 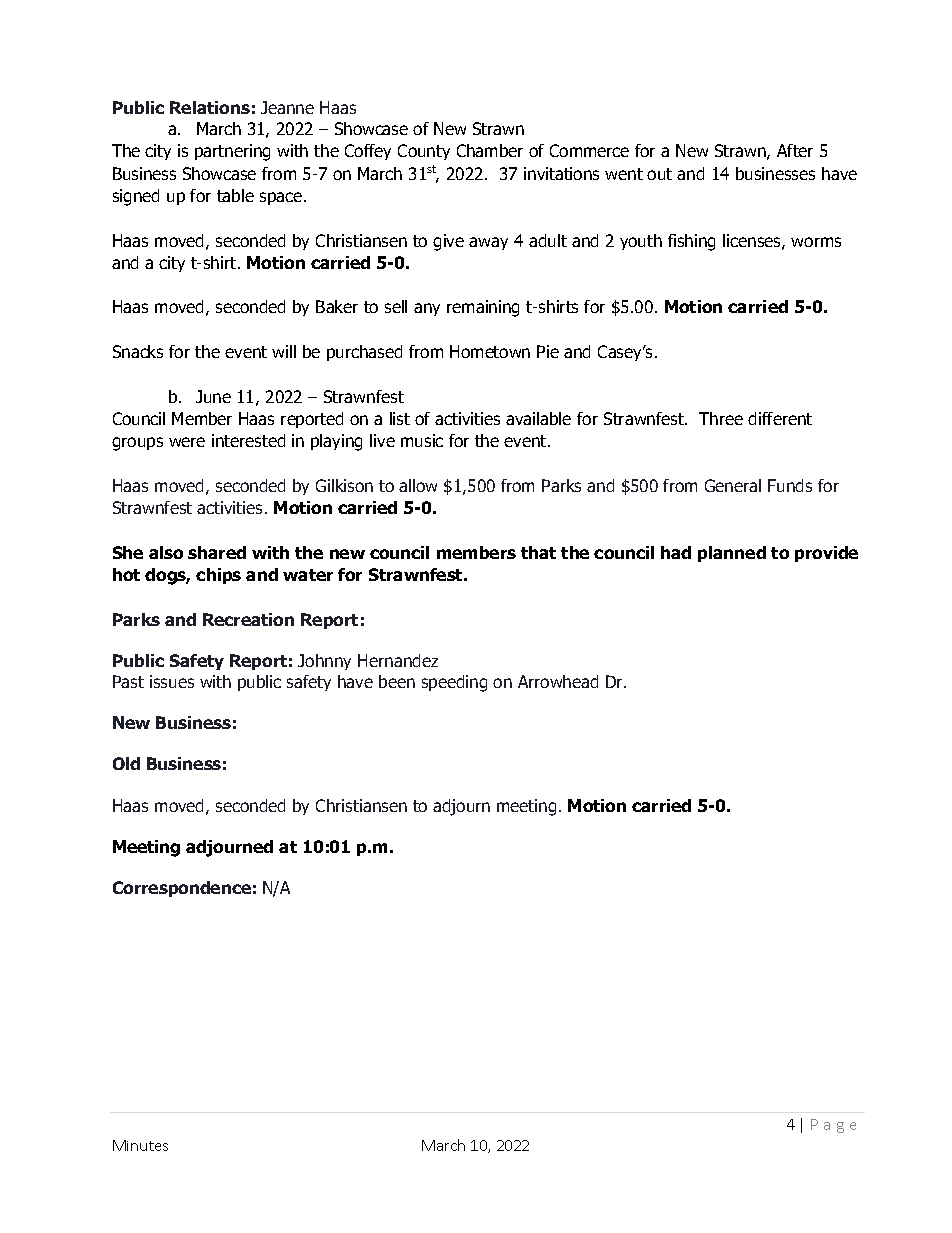 I want to click on Chamber, so click(x=490, y=150).
